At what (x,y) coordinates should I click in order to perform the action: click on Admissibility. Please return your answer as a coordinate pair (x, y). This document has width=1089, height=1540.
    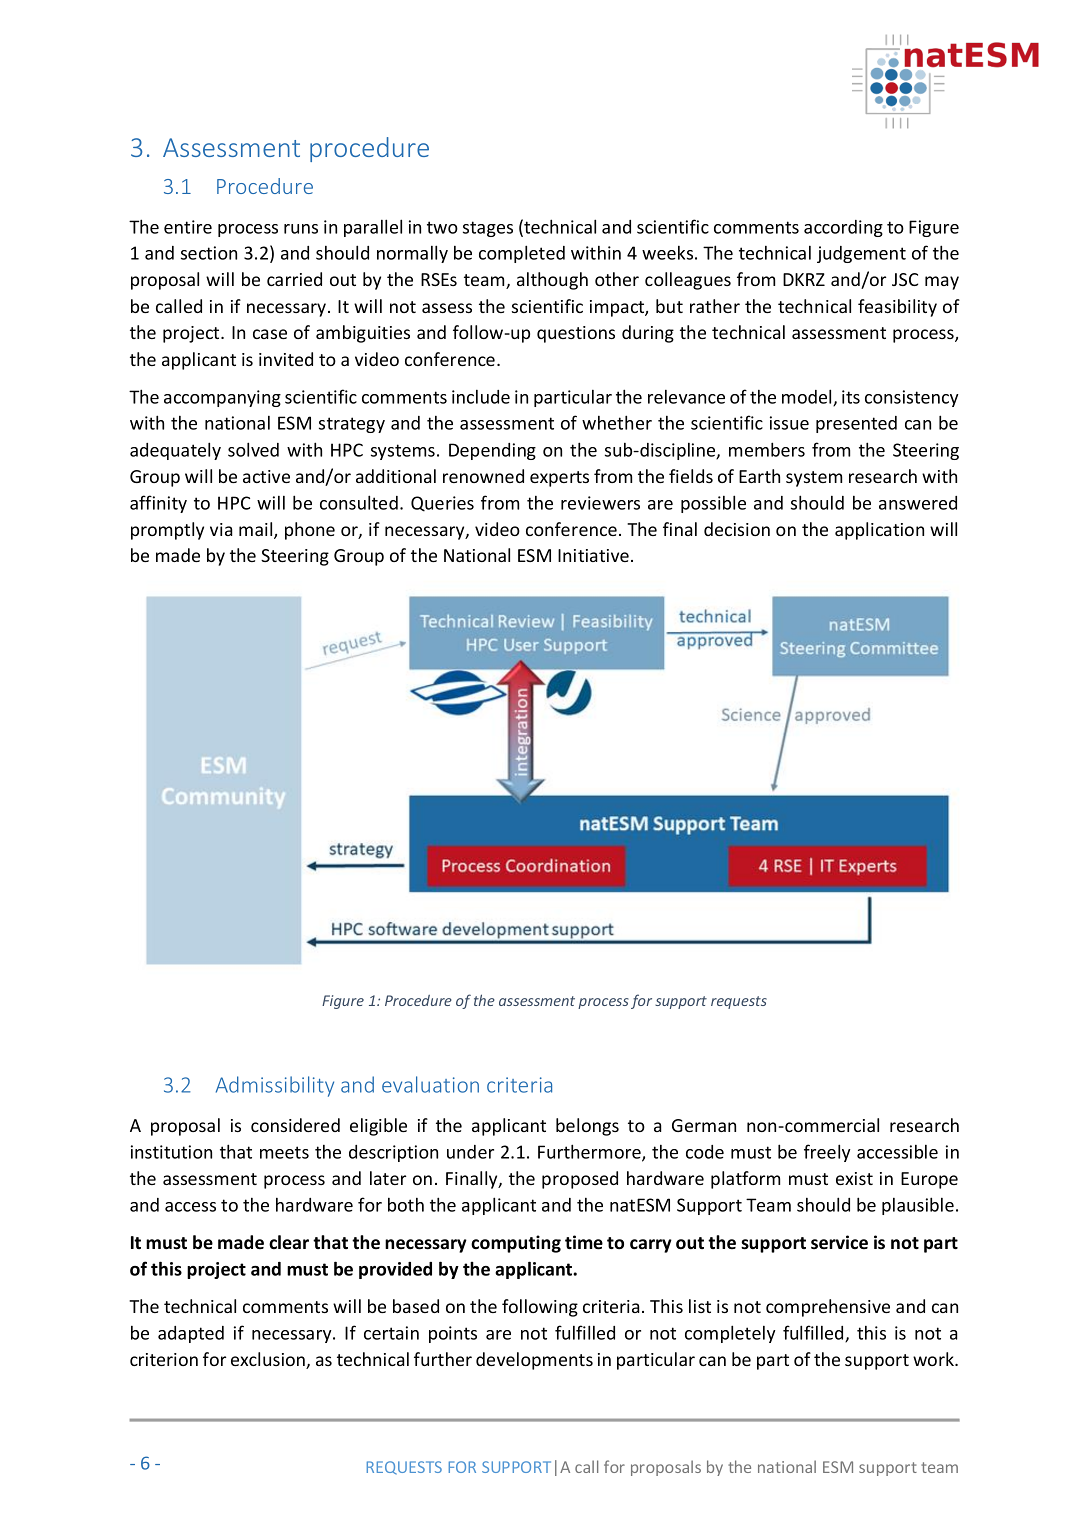
    Looking at the image, I should click on (275, 1086).
